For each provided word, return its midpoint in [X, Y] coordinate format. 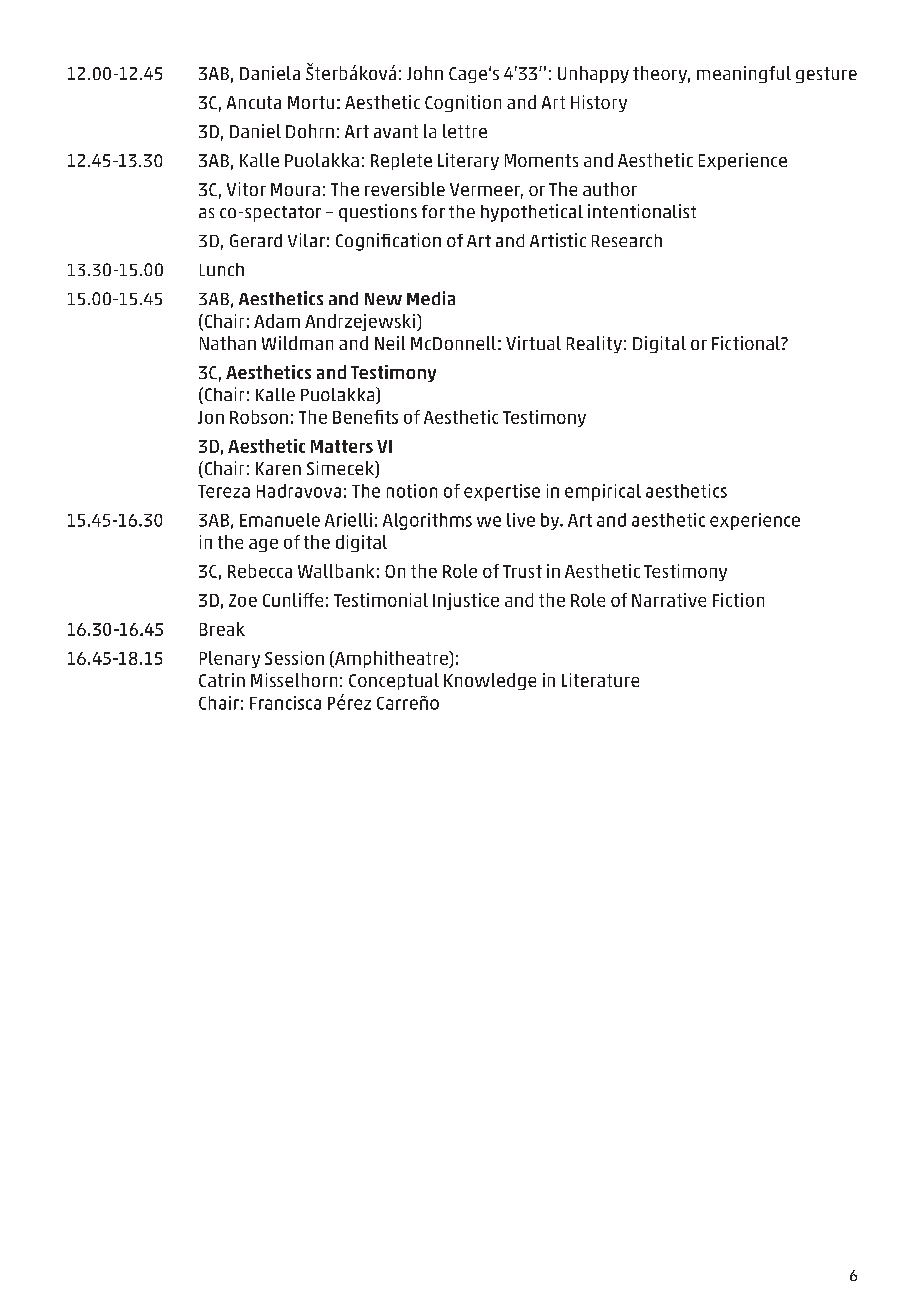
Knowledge [490, 681]
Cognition [463, 103]
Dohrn [310, 131]
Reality [594, 344]
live [521, 520]
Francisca [285, 703]
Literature [600, 680]
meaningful [744, 74]
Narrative [669, 600]
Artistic [558, 240]
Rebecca [260, 571]
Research [627, 240]
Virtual [533, 343]
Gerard [256, 240]
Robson [259, 417]
